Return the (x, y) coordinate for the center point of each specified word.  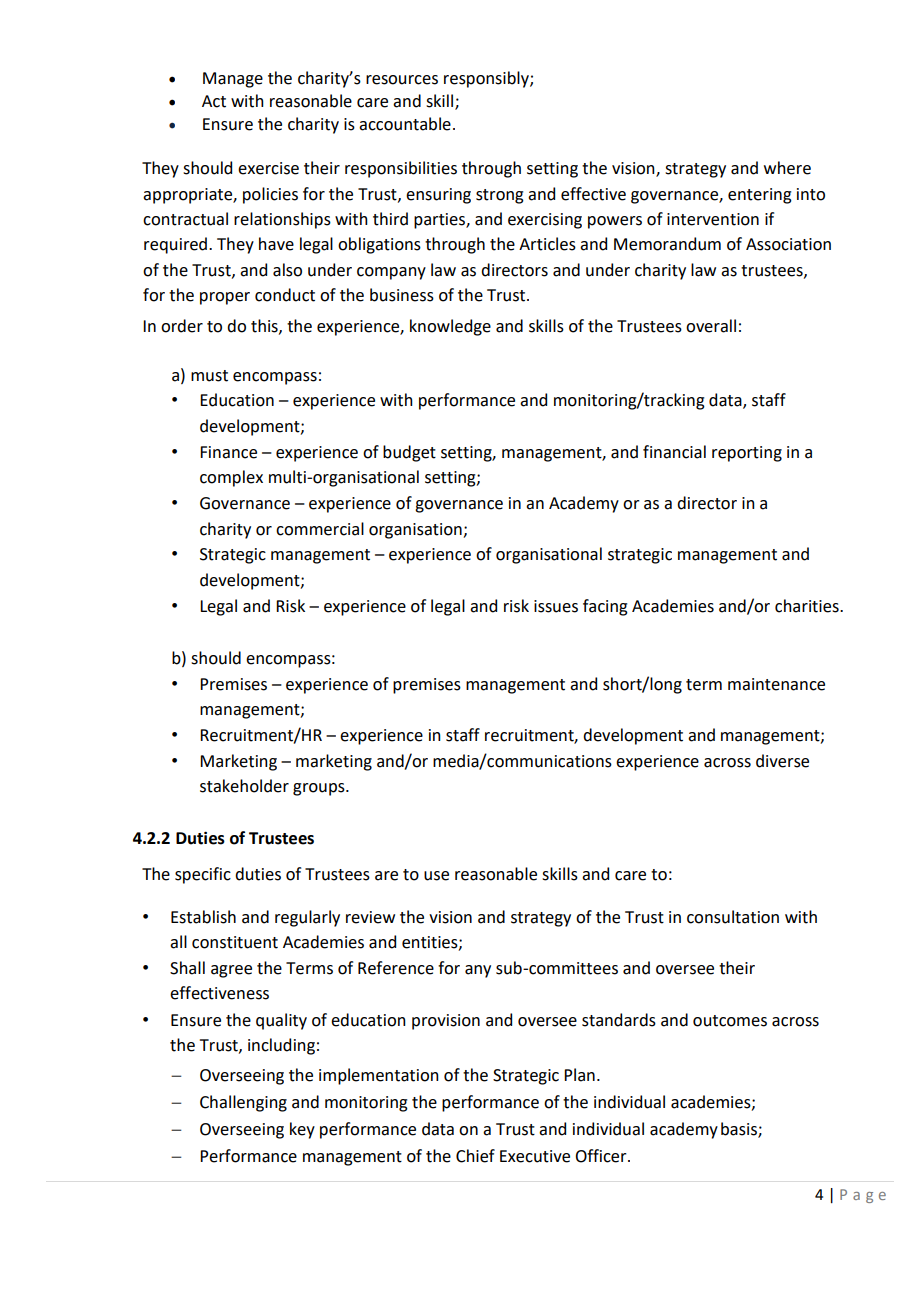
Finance (228, 452)
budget (409, 453)
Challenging (243, 1103)
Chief (475, 1156)
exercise (268, 168)
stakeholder (244, 786)
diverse (782, 761)
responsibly (487, 79)
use (436, 876)
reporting (747, 454)
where (787, 168)
